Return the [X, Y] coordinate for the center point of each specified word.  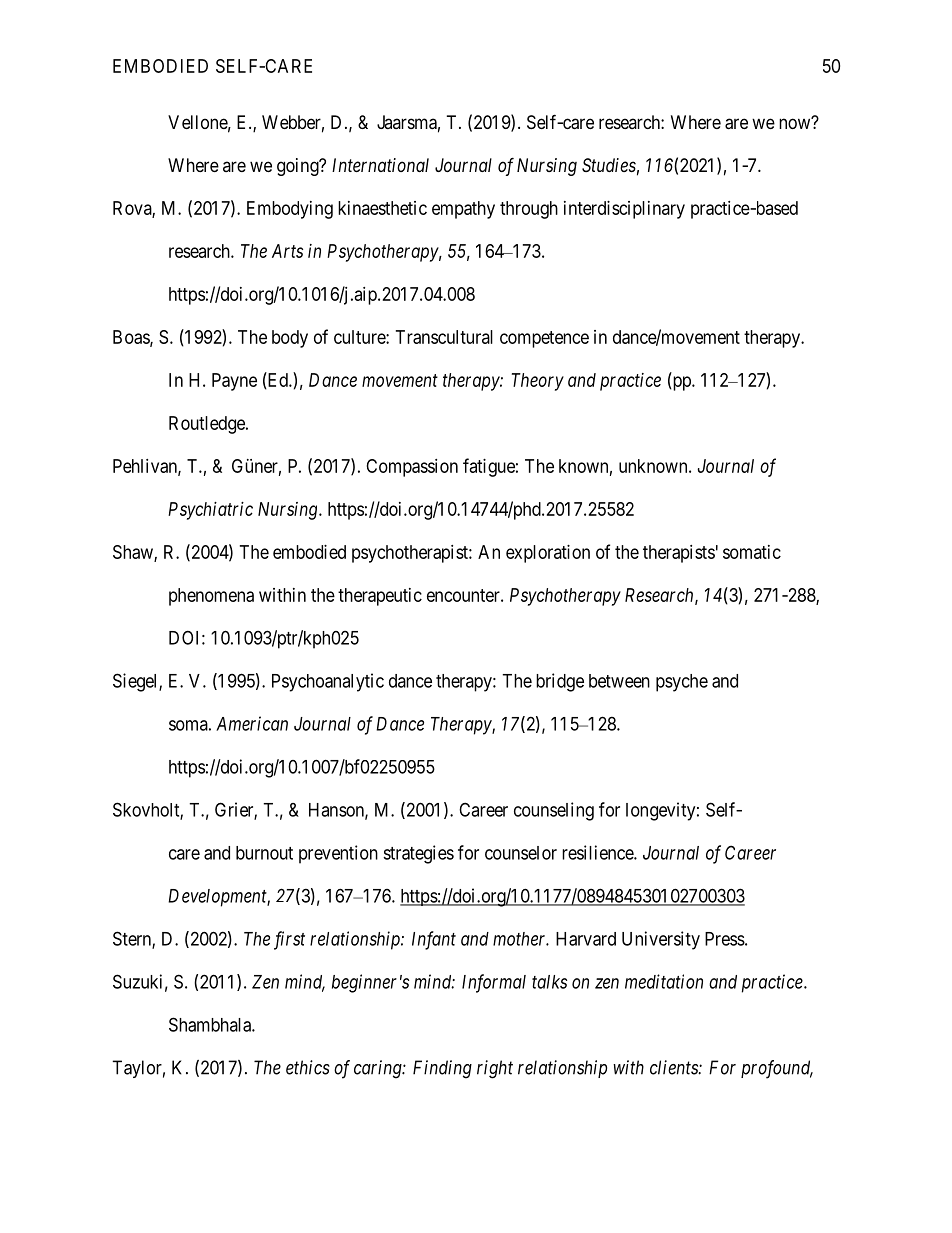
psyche [682, 683]
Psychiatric [210, 511]
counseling [554, 811]
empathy [463, 210]
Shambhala [211, 1024]
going [299, 167]
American [252, 723]
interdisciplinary [624, 210]
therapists [679, 554]
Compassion [412, 468]
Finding [442, 1069]
